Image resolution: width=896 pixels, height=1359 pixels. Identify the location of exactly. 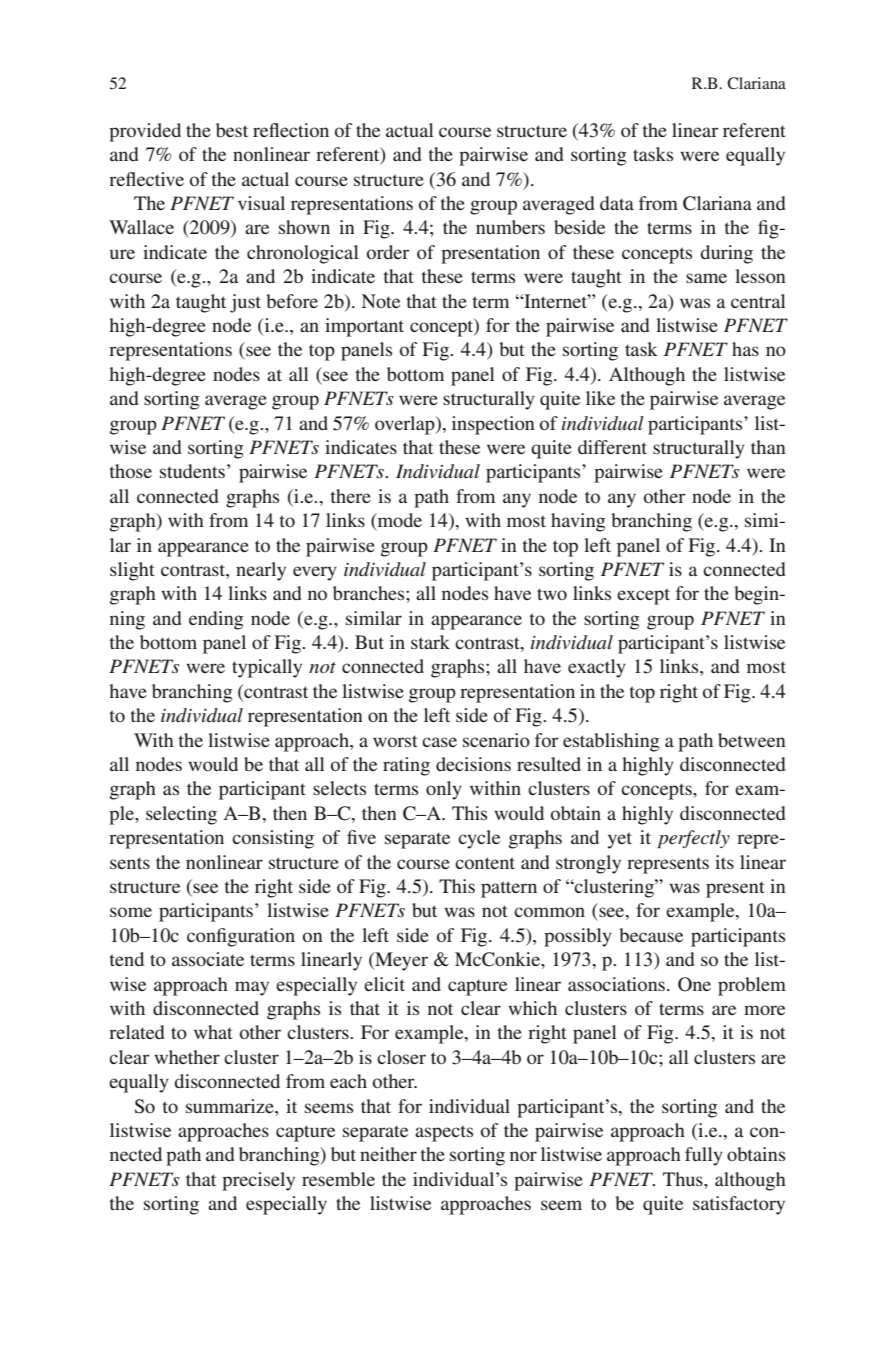
(597, 668).
